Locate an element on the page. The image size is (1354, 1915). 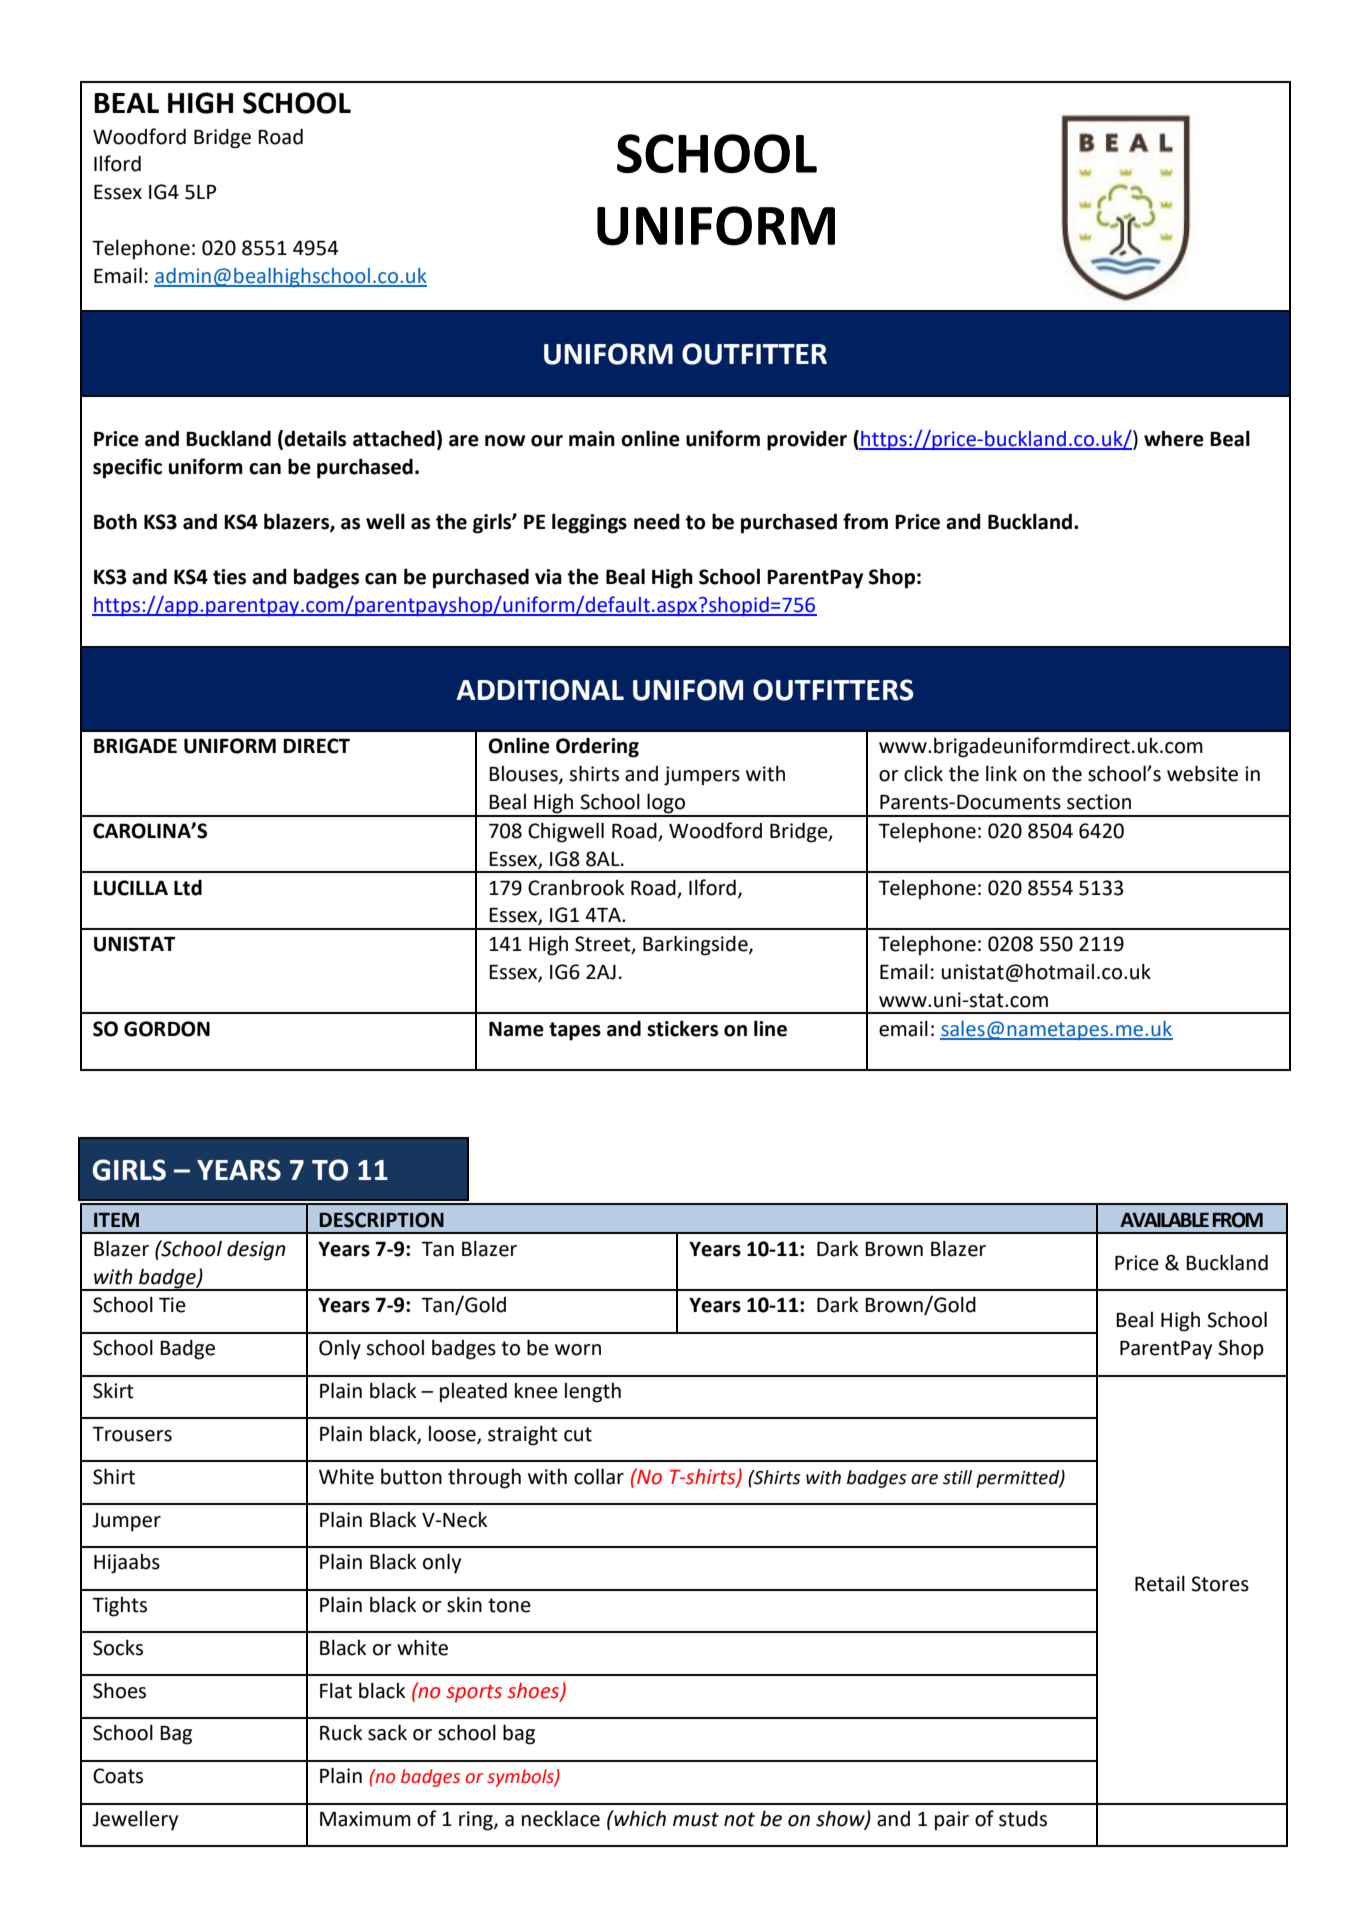
where is located at coordinates (1174, 438).
